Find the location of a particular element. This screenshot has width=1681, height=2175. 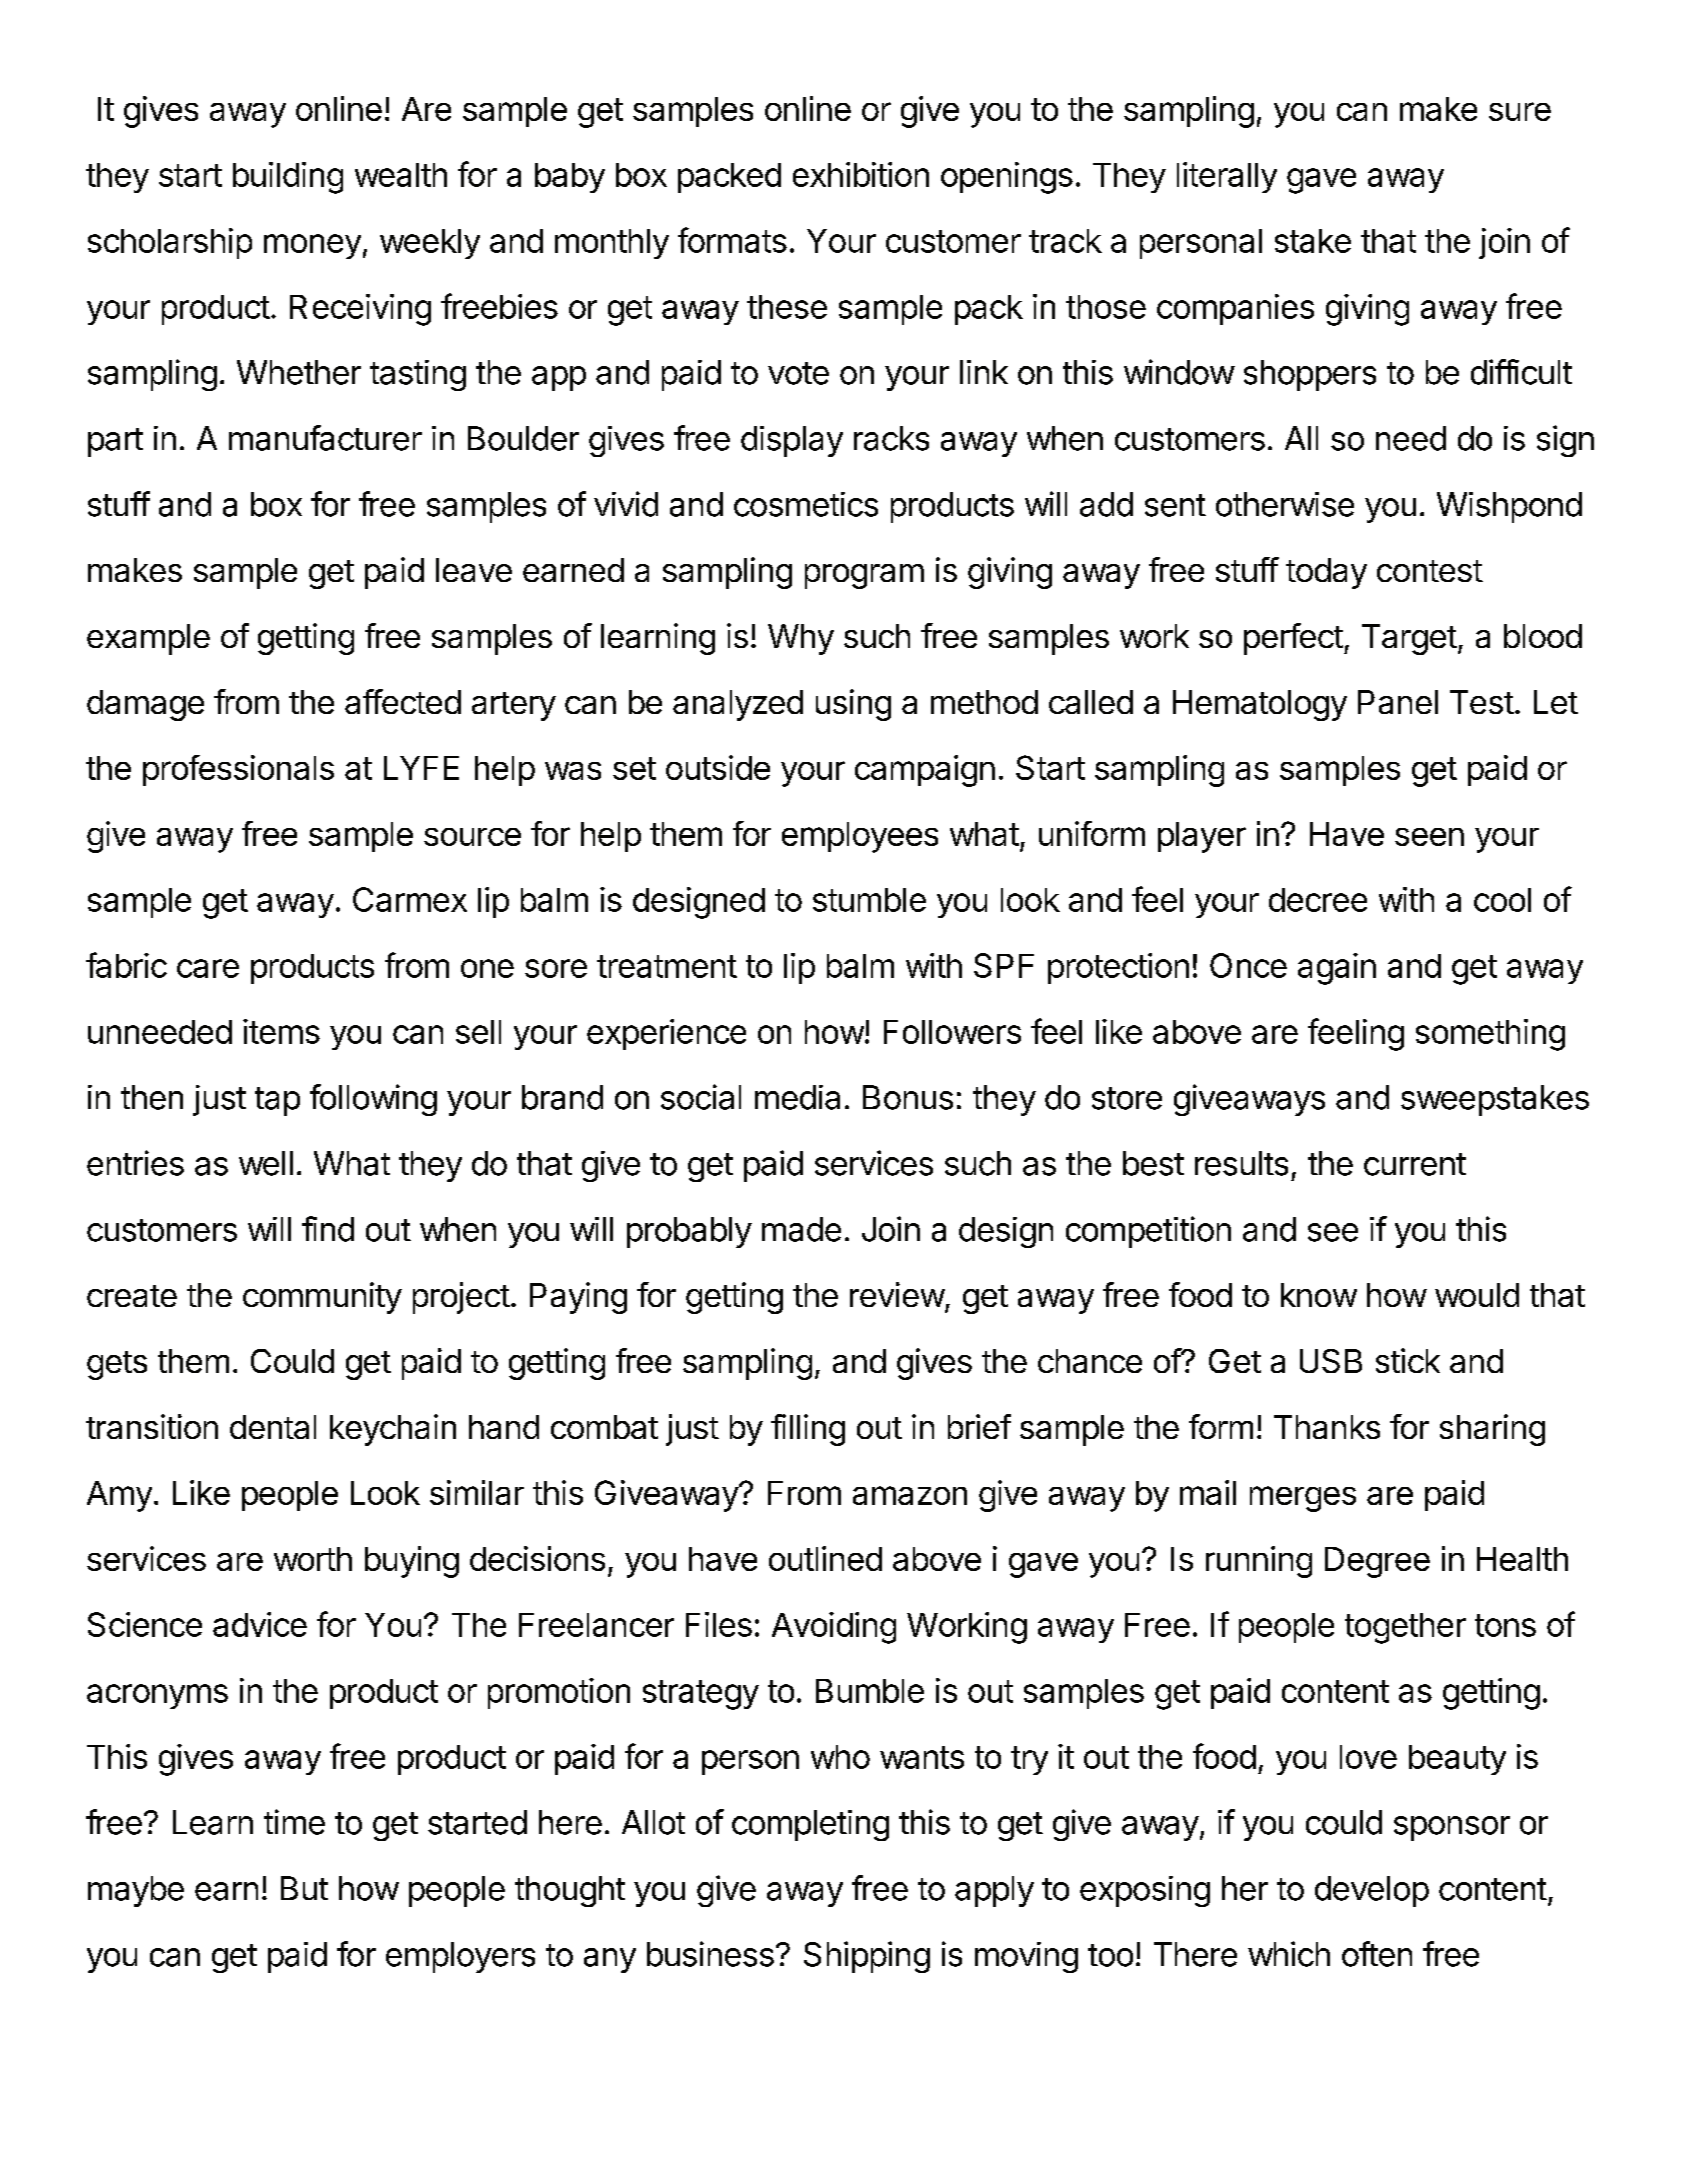

But is located at coordinates (304, 1888).
